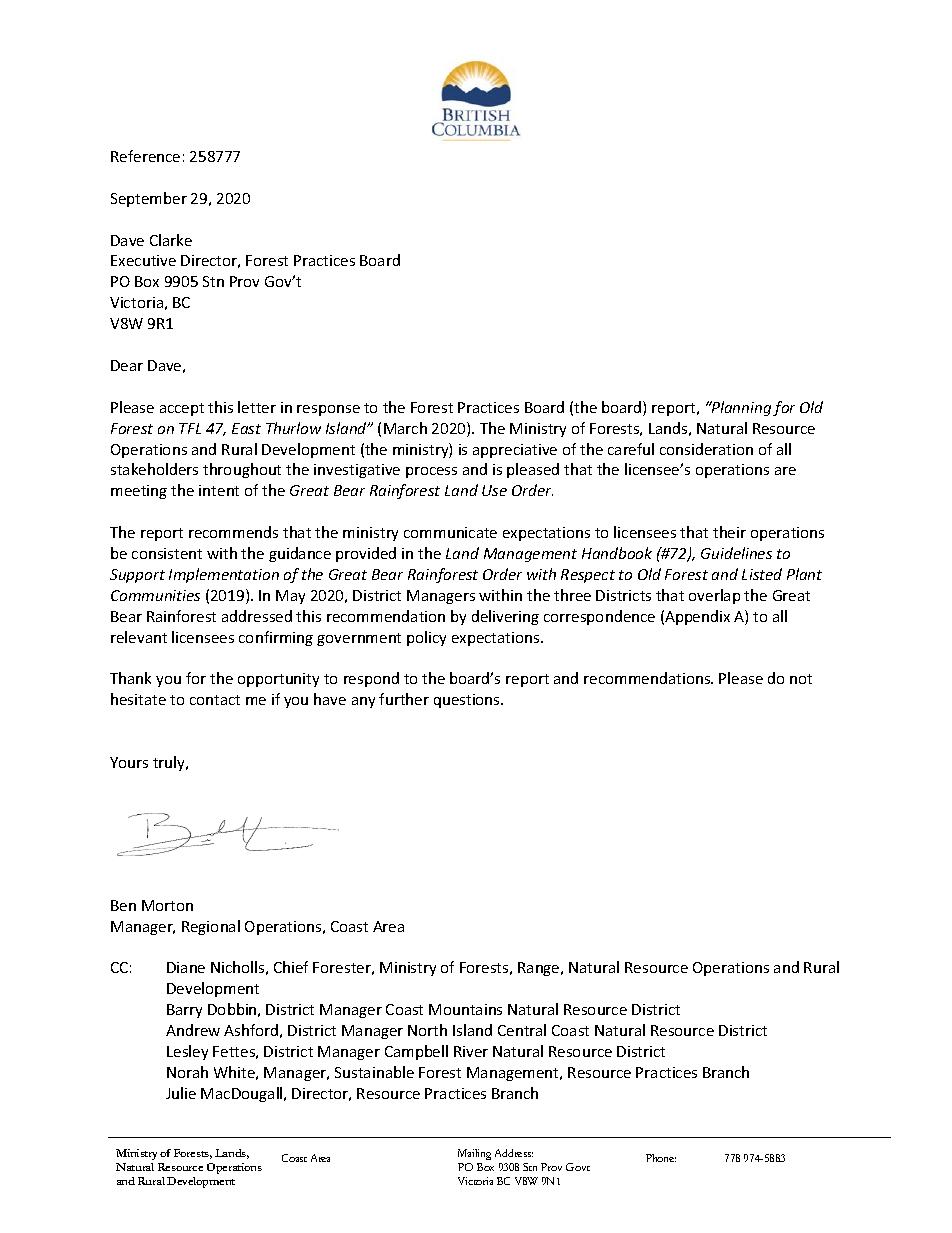 Image resolution: width=952 pixels, height=1233 pixels. Describe the element at coordinates (149, 199) in the screenshot. I see `September` at that location.
